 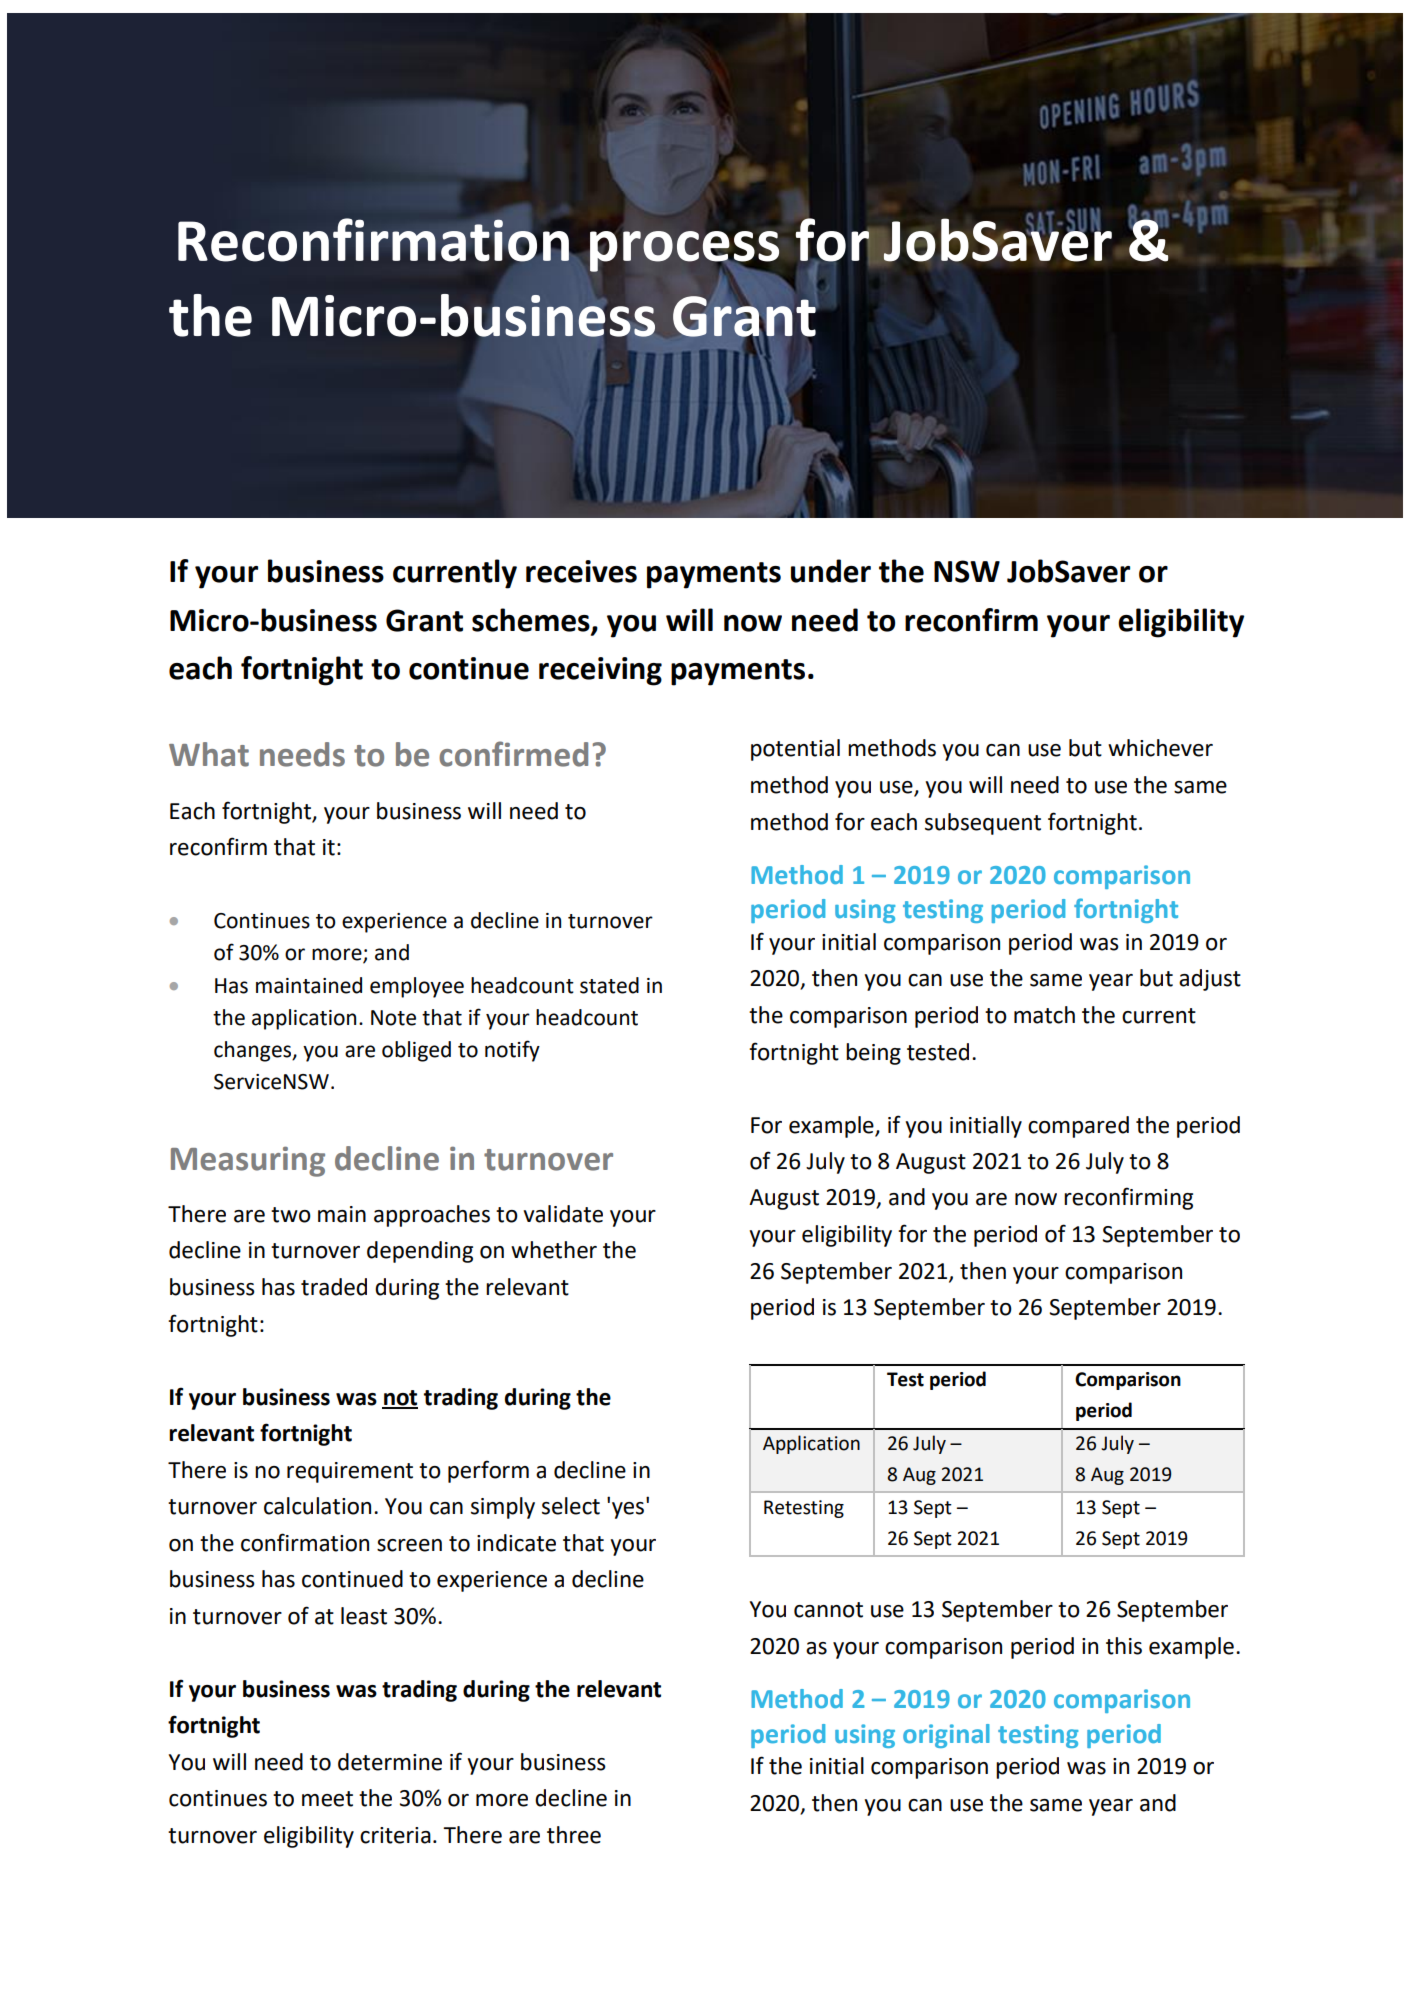 What do you see at coordinates (831, 571) in the screenshot?
I see `under` at bounding box center [831, 571].
